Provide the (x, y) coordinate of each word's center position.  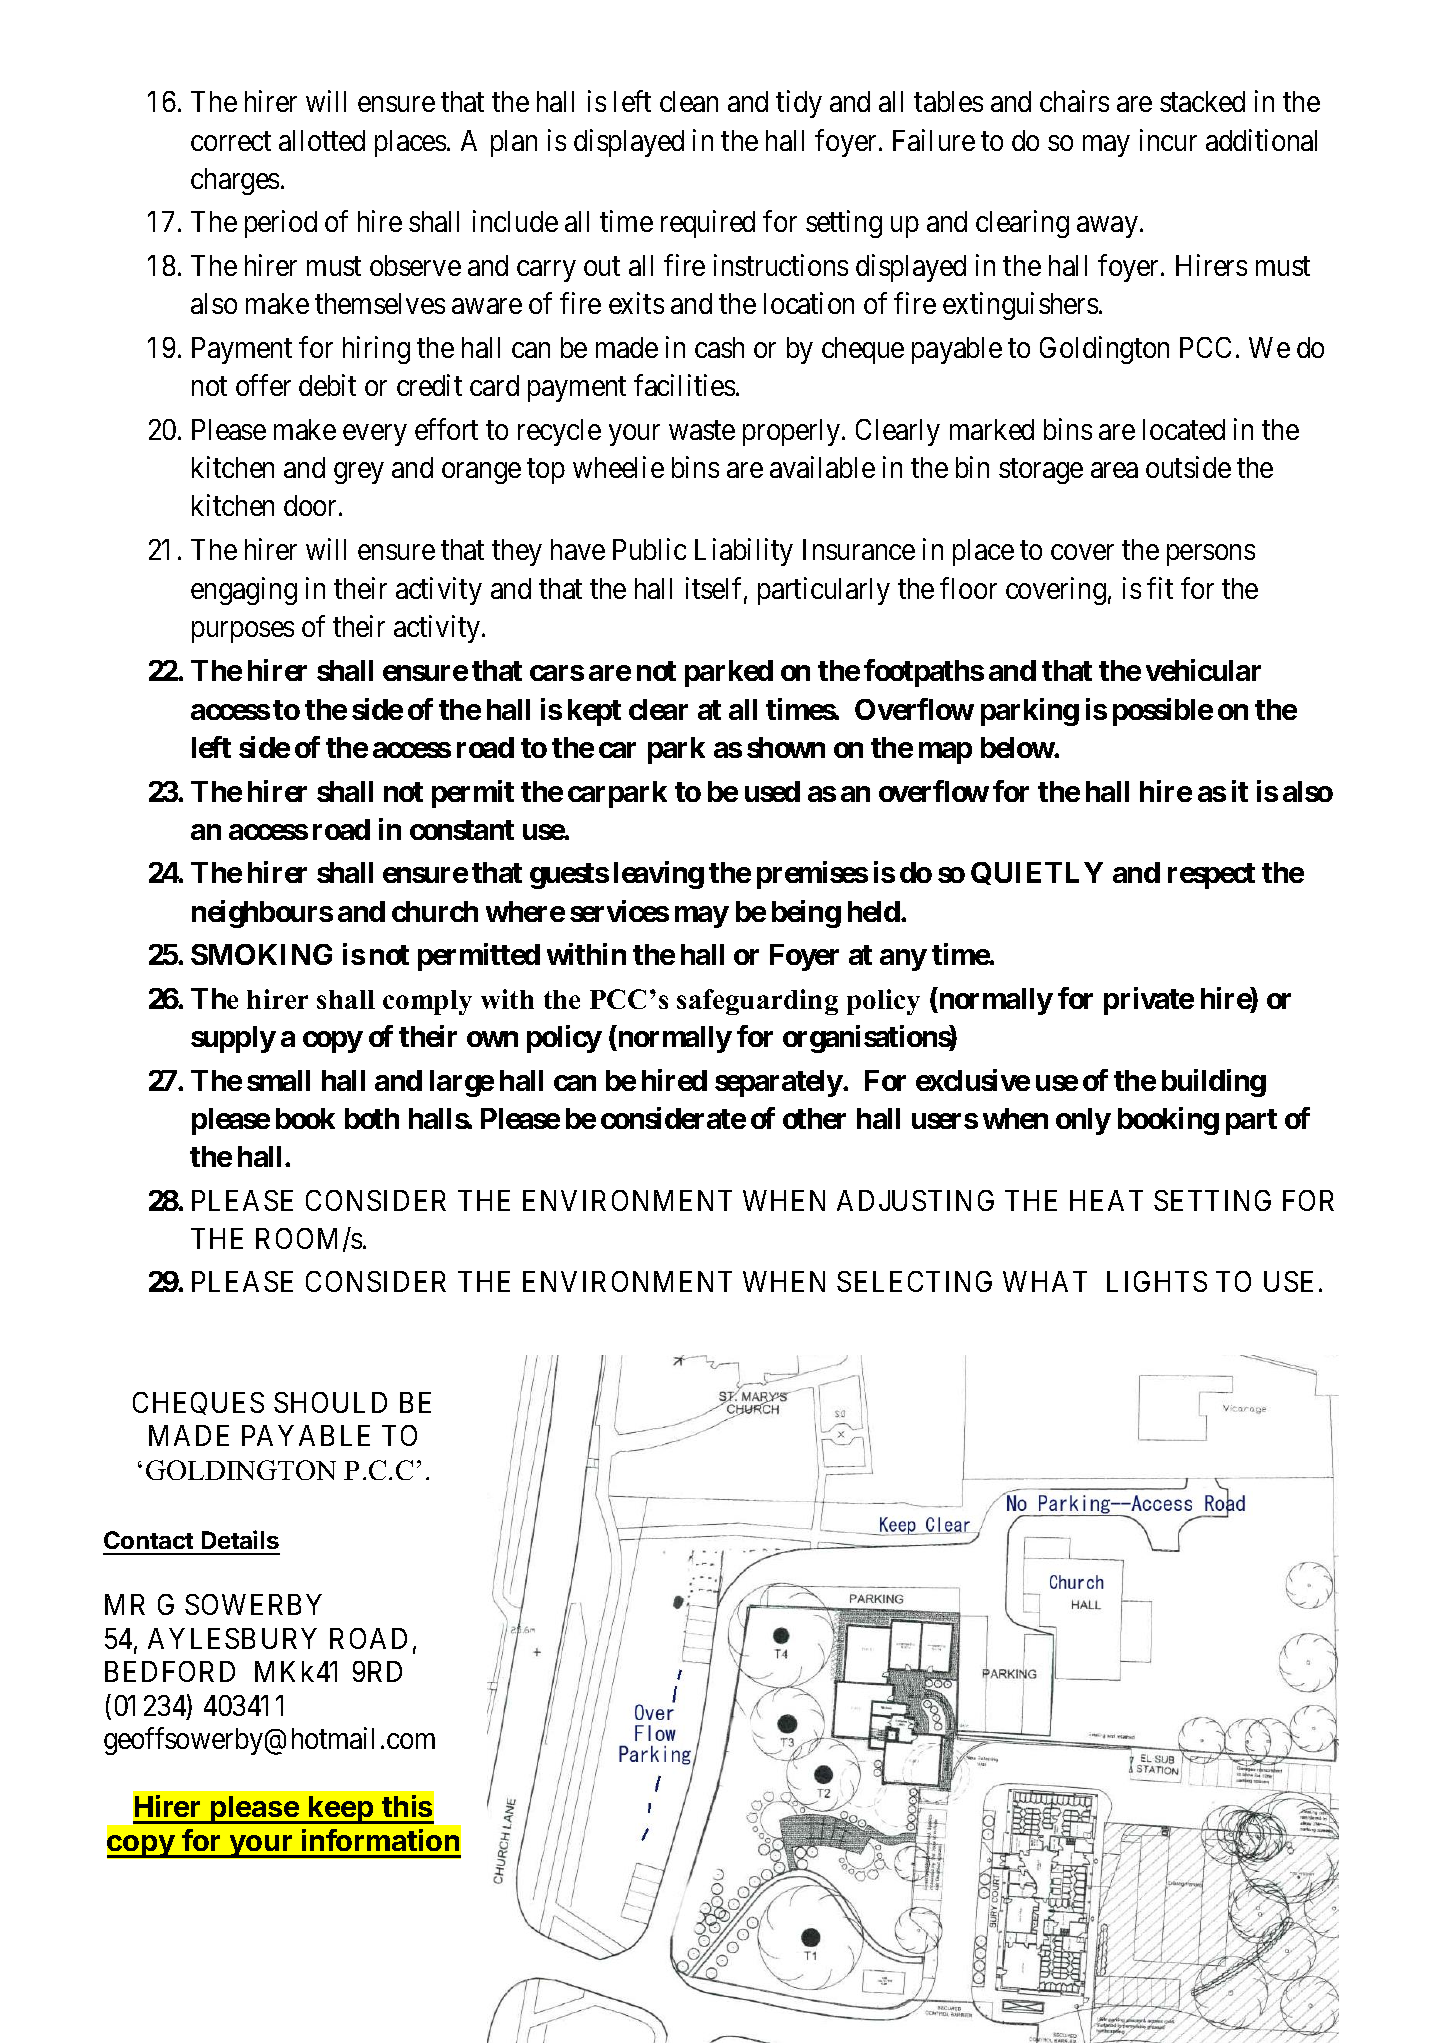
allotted (322, 140)
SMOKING (261, 954)
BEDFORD (170, 1671)
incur (1168, 140)
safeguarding (757, 1002)
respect (1211, 876)
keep (342, 1810)
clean (689, 101)
